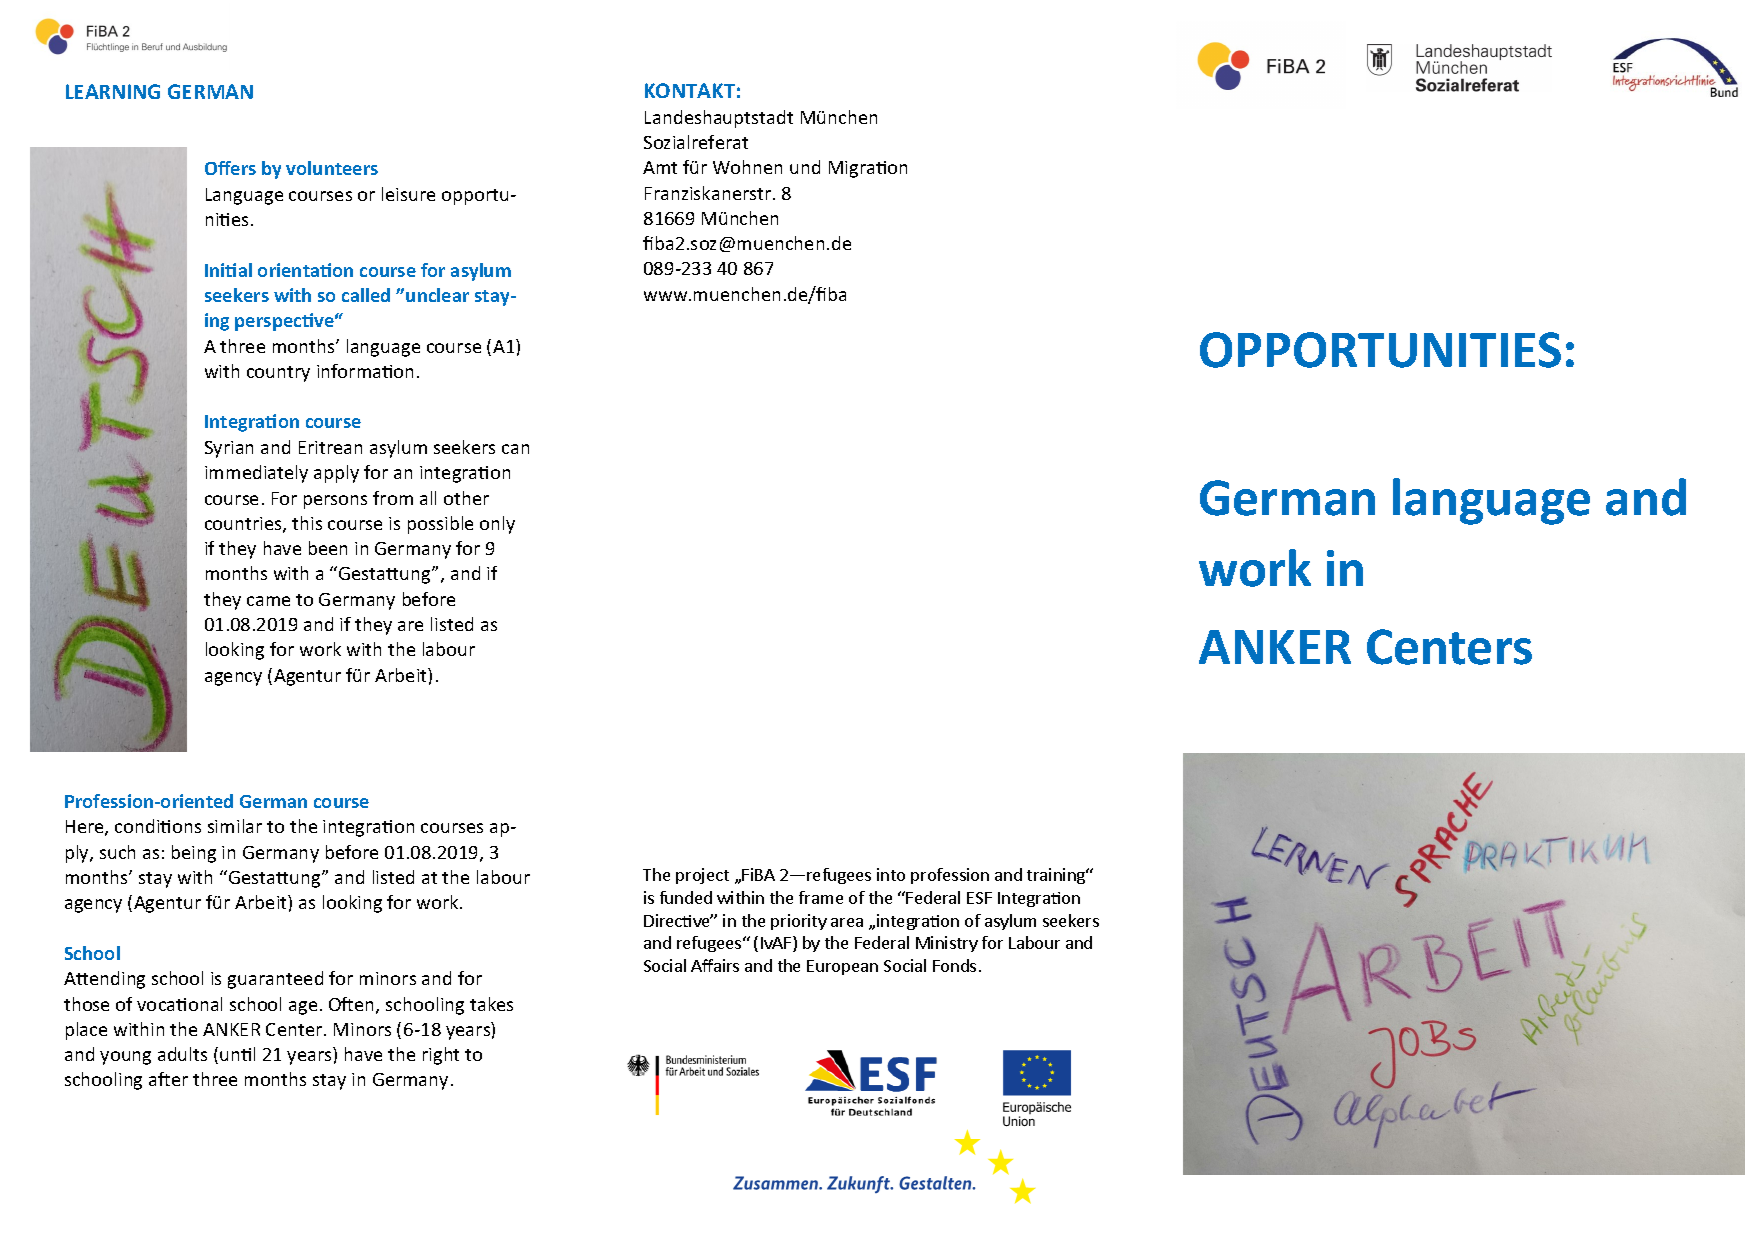 Image resolution: width=1745 pixels, height=1234 pixels. What do you see at coordinates (437, 295) in the screenshot?
I see `unclear` at bounding box center [437, 295].
